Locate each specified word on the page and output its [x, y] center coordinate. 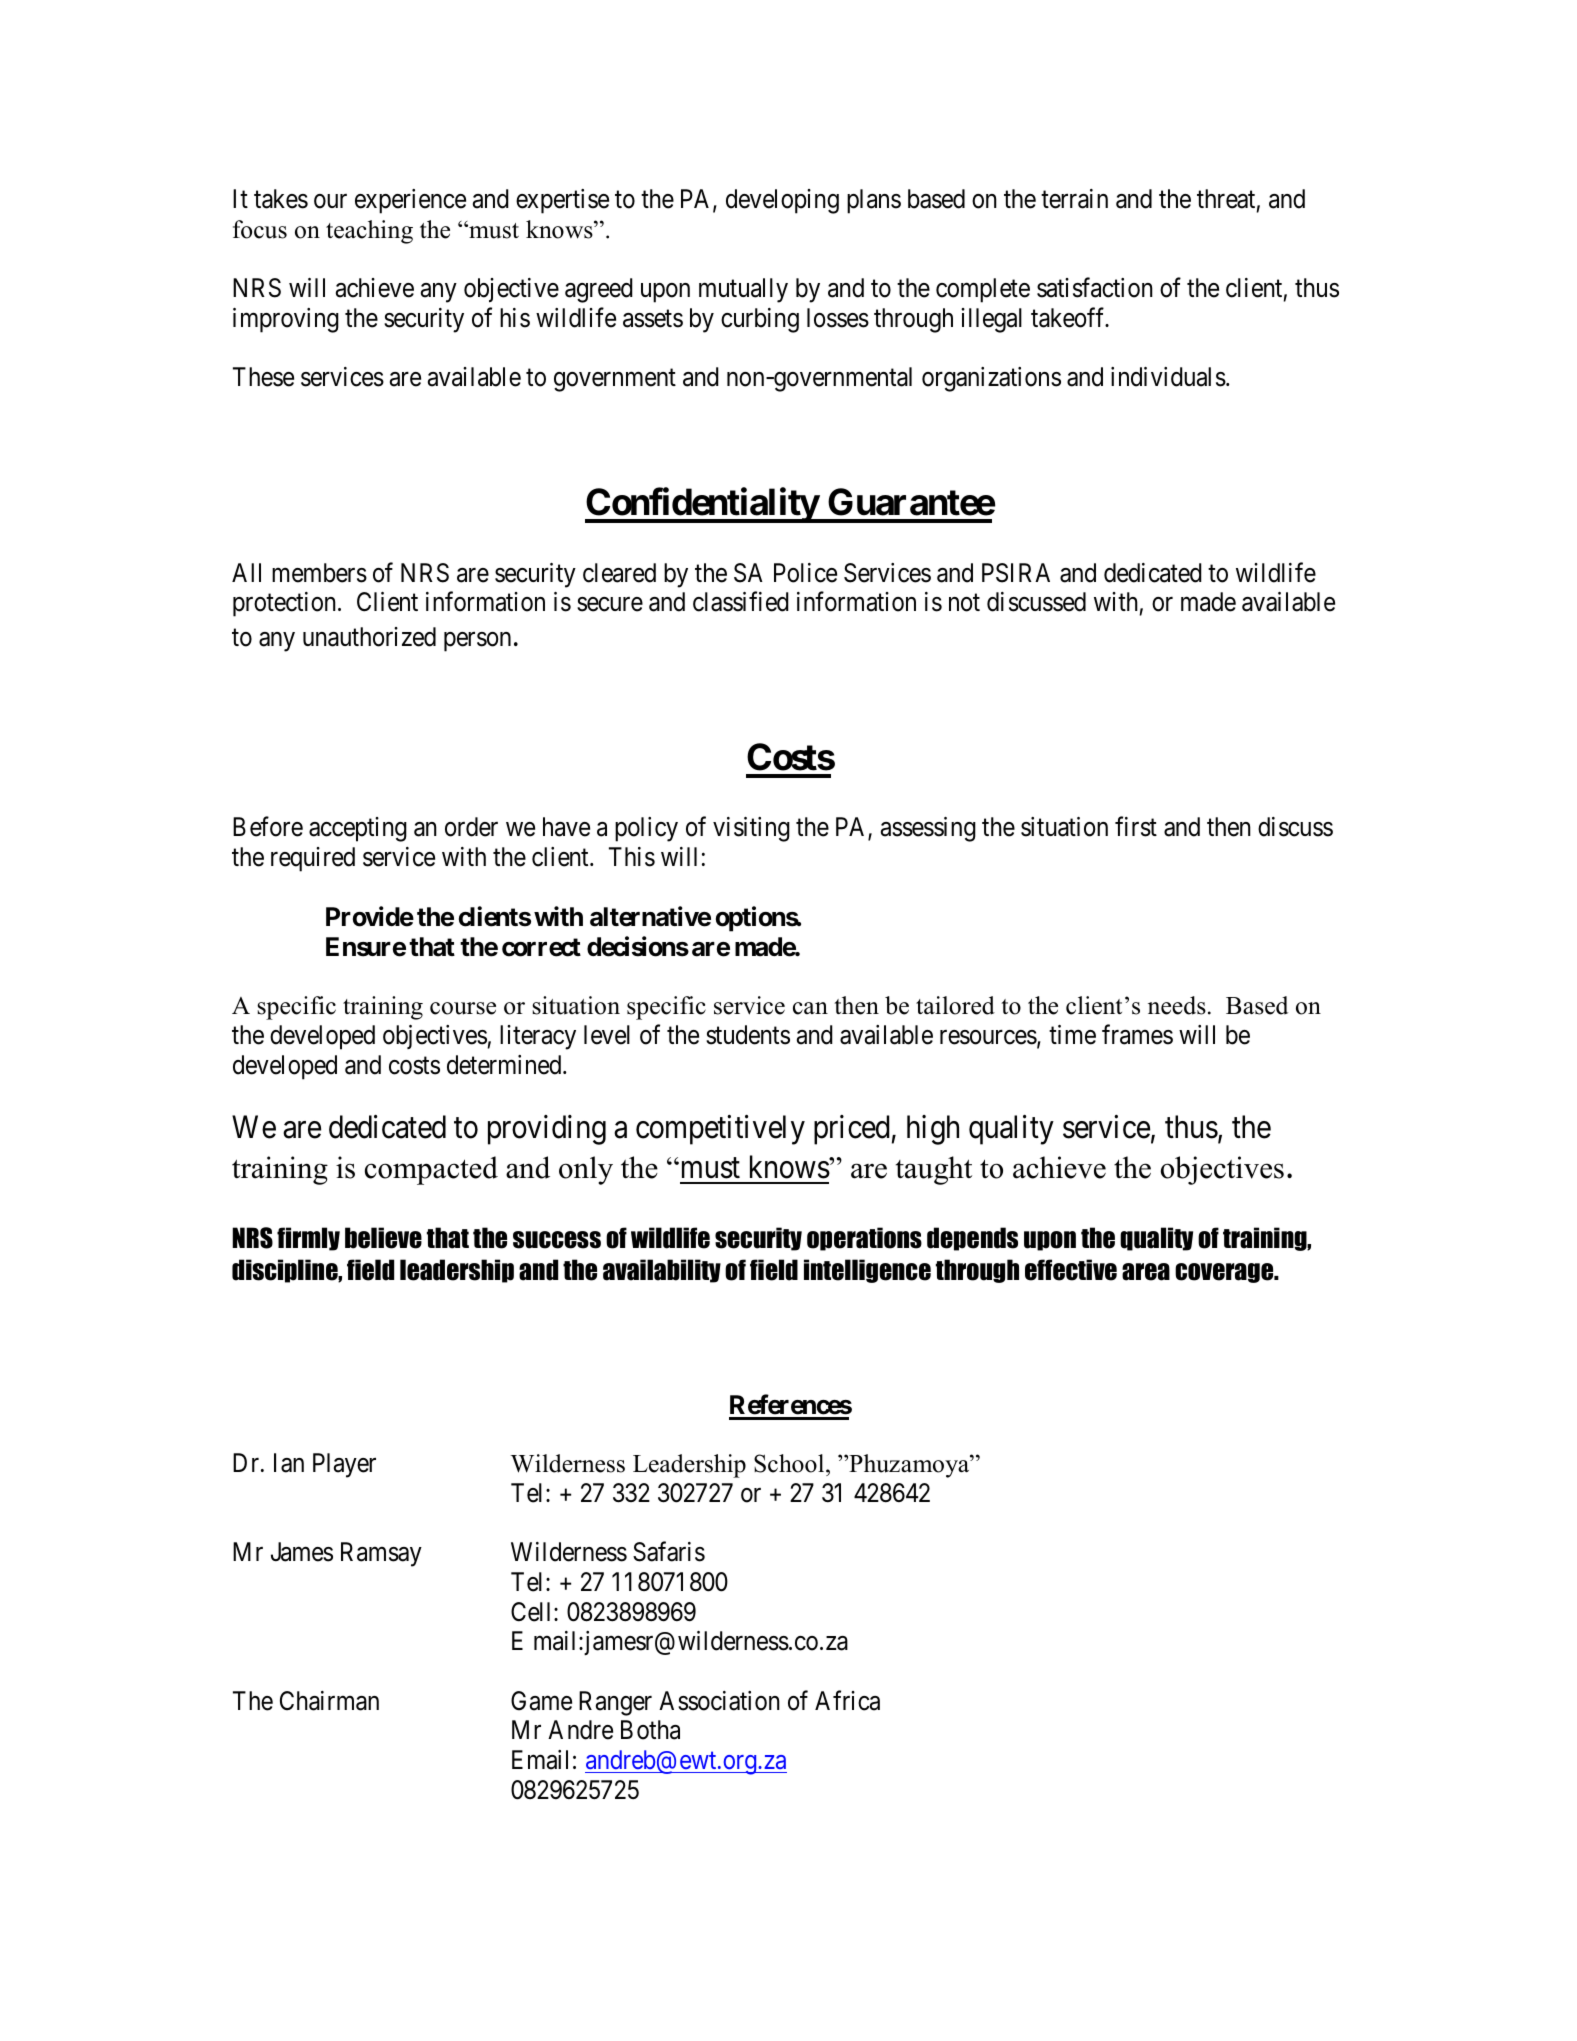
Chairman [329, 1701]
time [1072, 1035]
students [748, 1035]
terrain [1074, 199]
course [463, 1008]
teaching [369, 232]
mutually [743, 290]
